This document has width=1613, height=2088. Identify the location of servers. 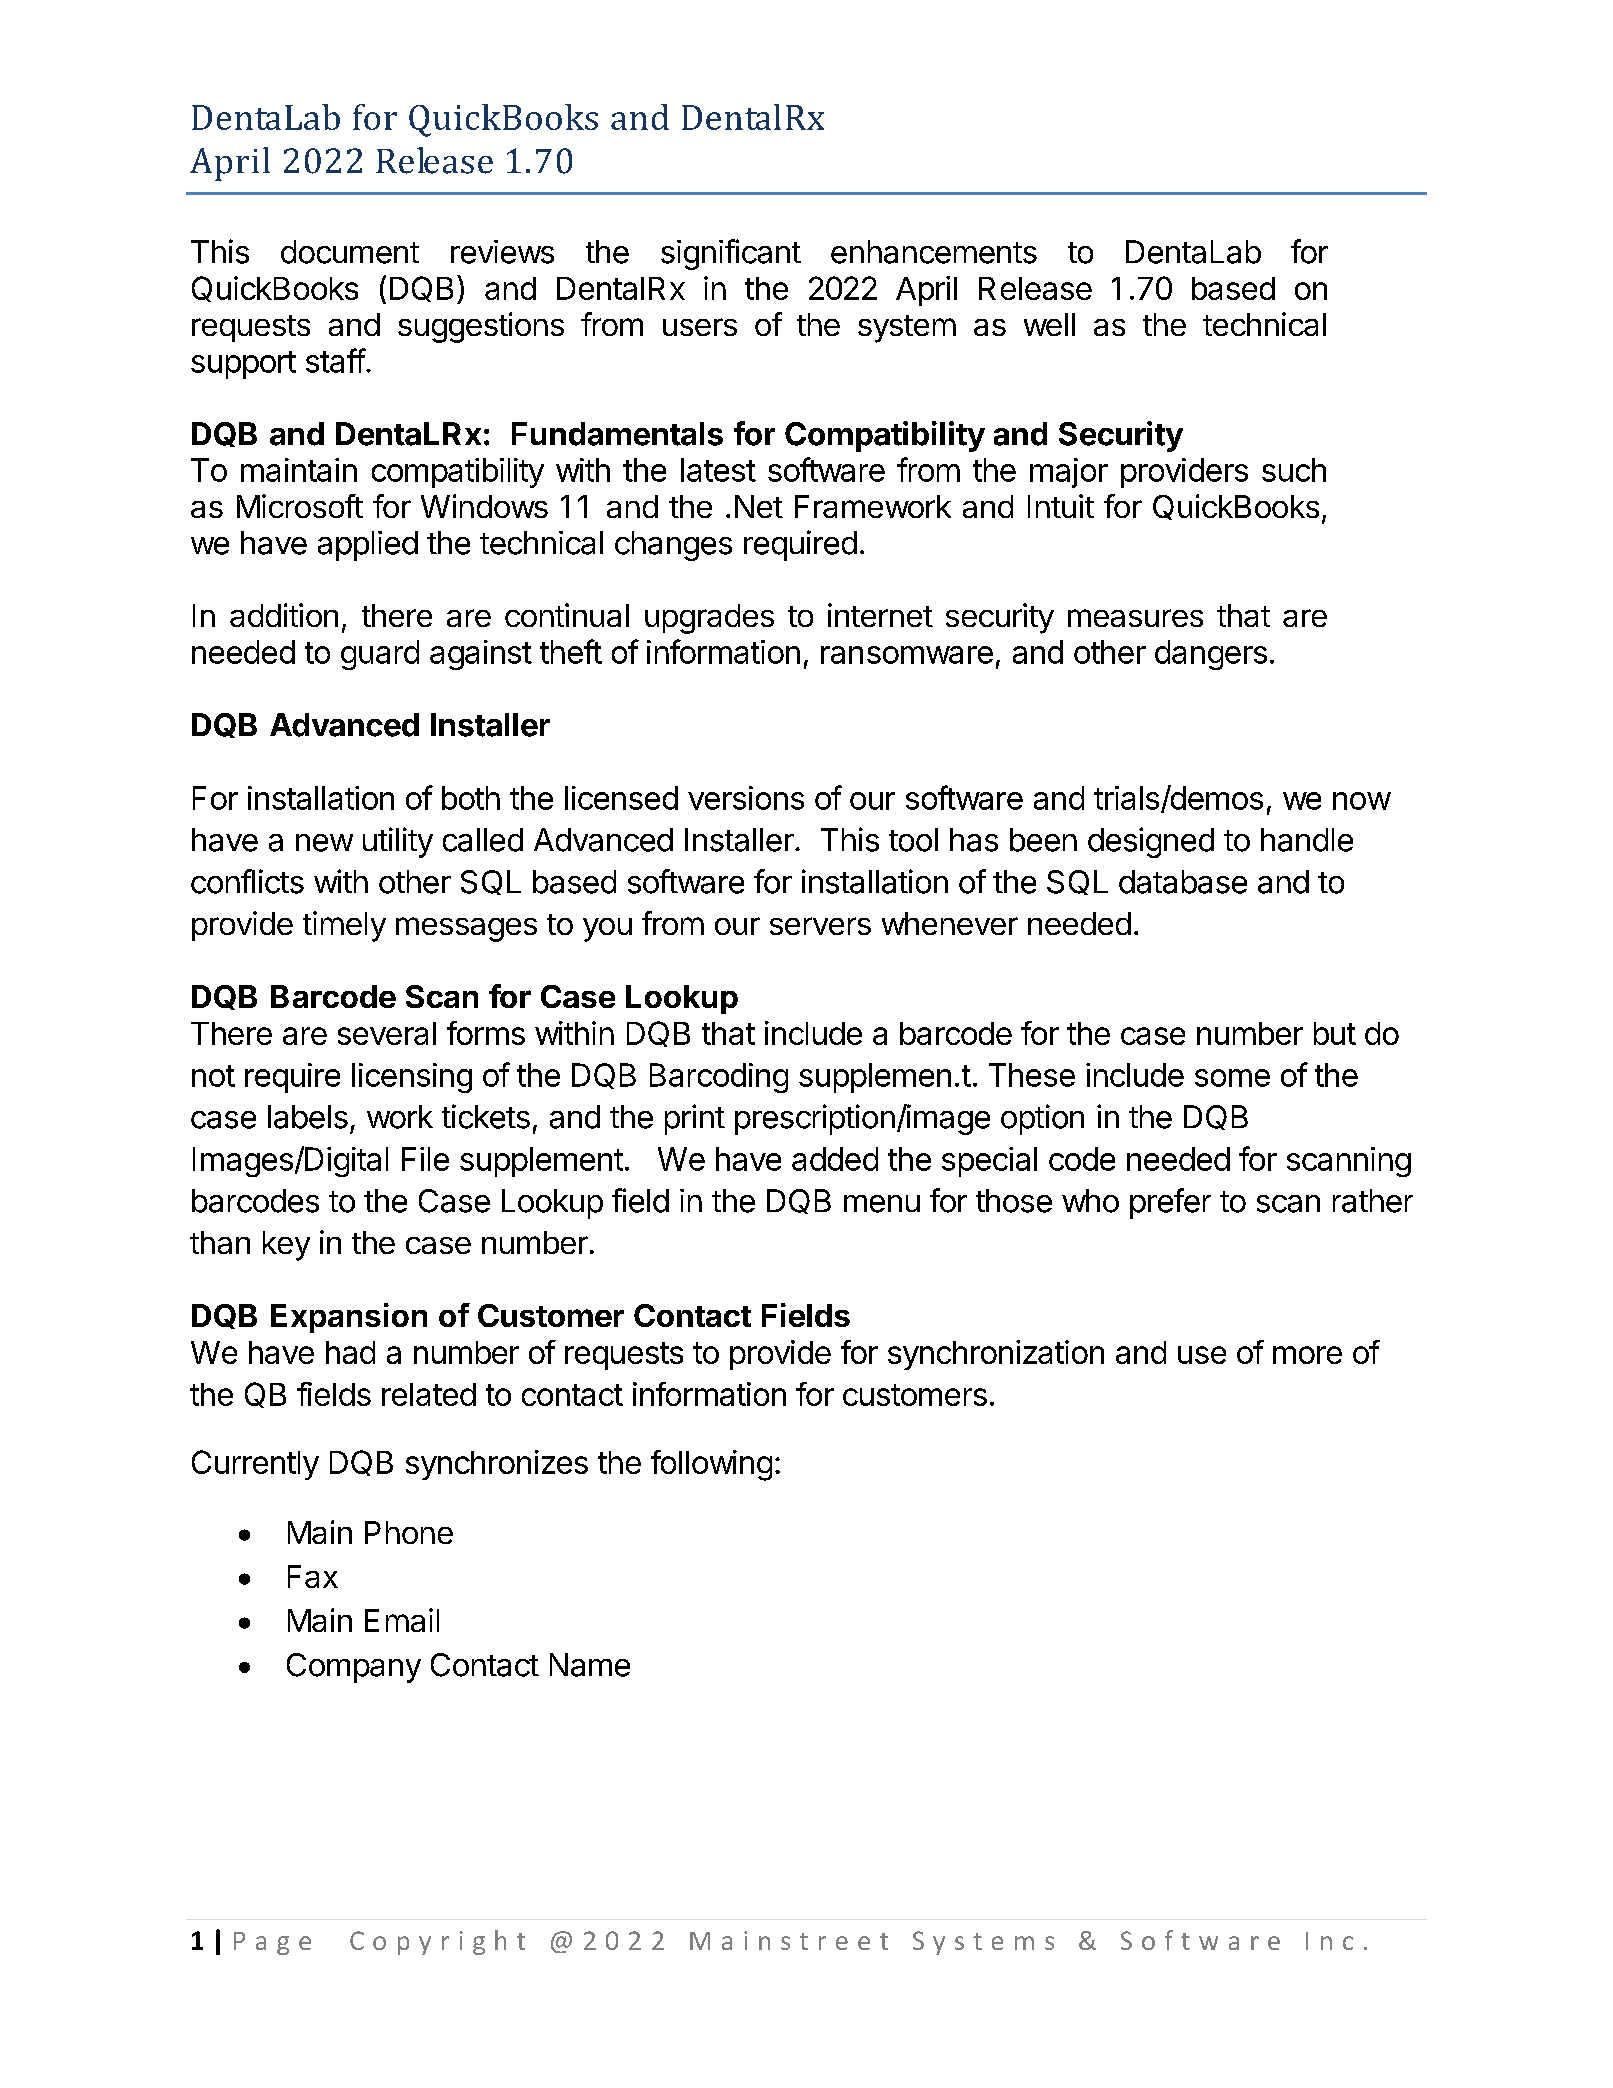
(820, 926).
